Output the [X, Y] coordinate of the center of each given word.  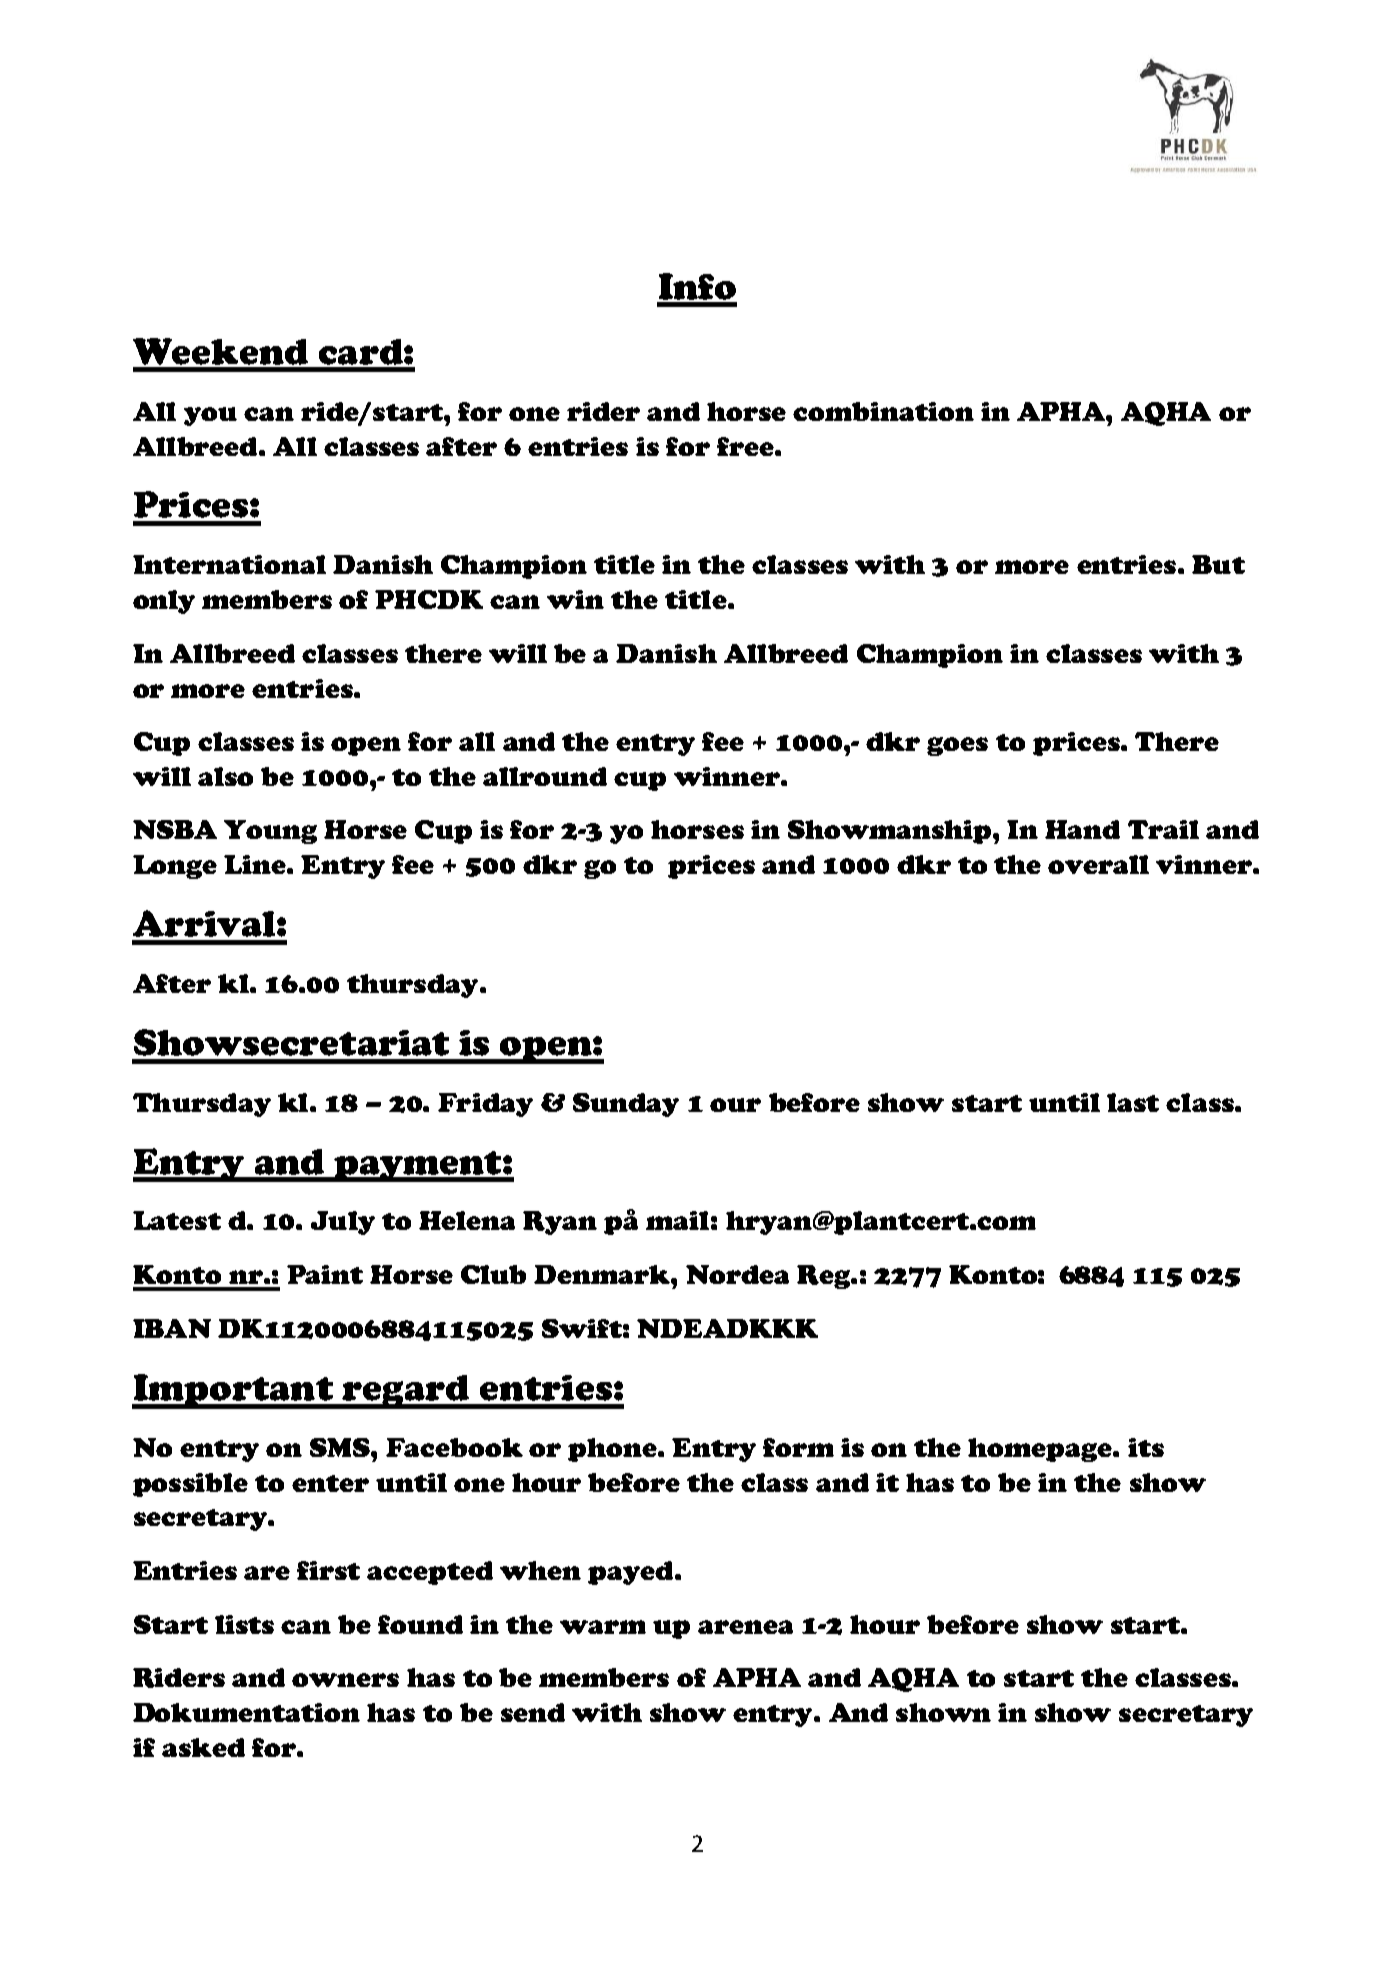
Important [233, 1391]
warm [603, 1627]
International [229, 564]
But [1218, 564]
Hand [1082, 829]
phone [613, 1450]
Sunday [626, 1105]
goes [957, 746]
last [1133, 1102]
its [1146, 1447]
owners [345, 1680]
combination [883, 411]
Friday [485, 1105]
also [225, 776]
